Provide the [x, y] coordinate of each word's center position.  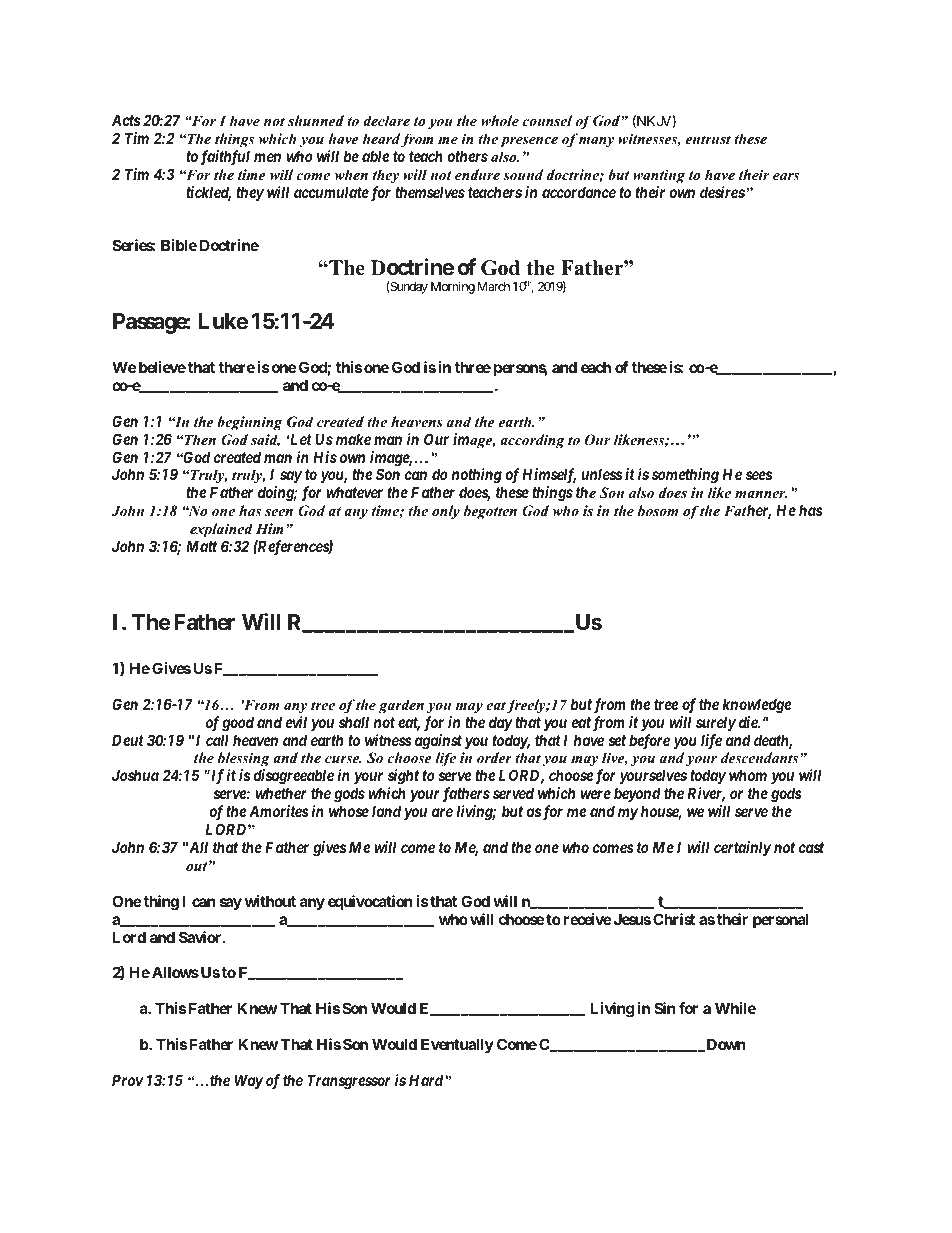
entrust [708, 139]
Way [249, 1081]
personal [781, 920]
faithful [225, 158]
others [467, 156]
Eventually [457, 1045]
